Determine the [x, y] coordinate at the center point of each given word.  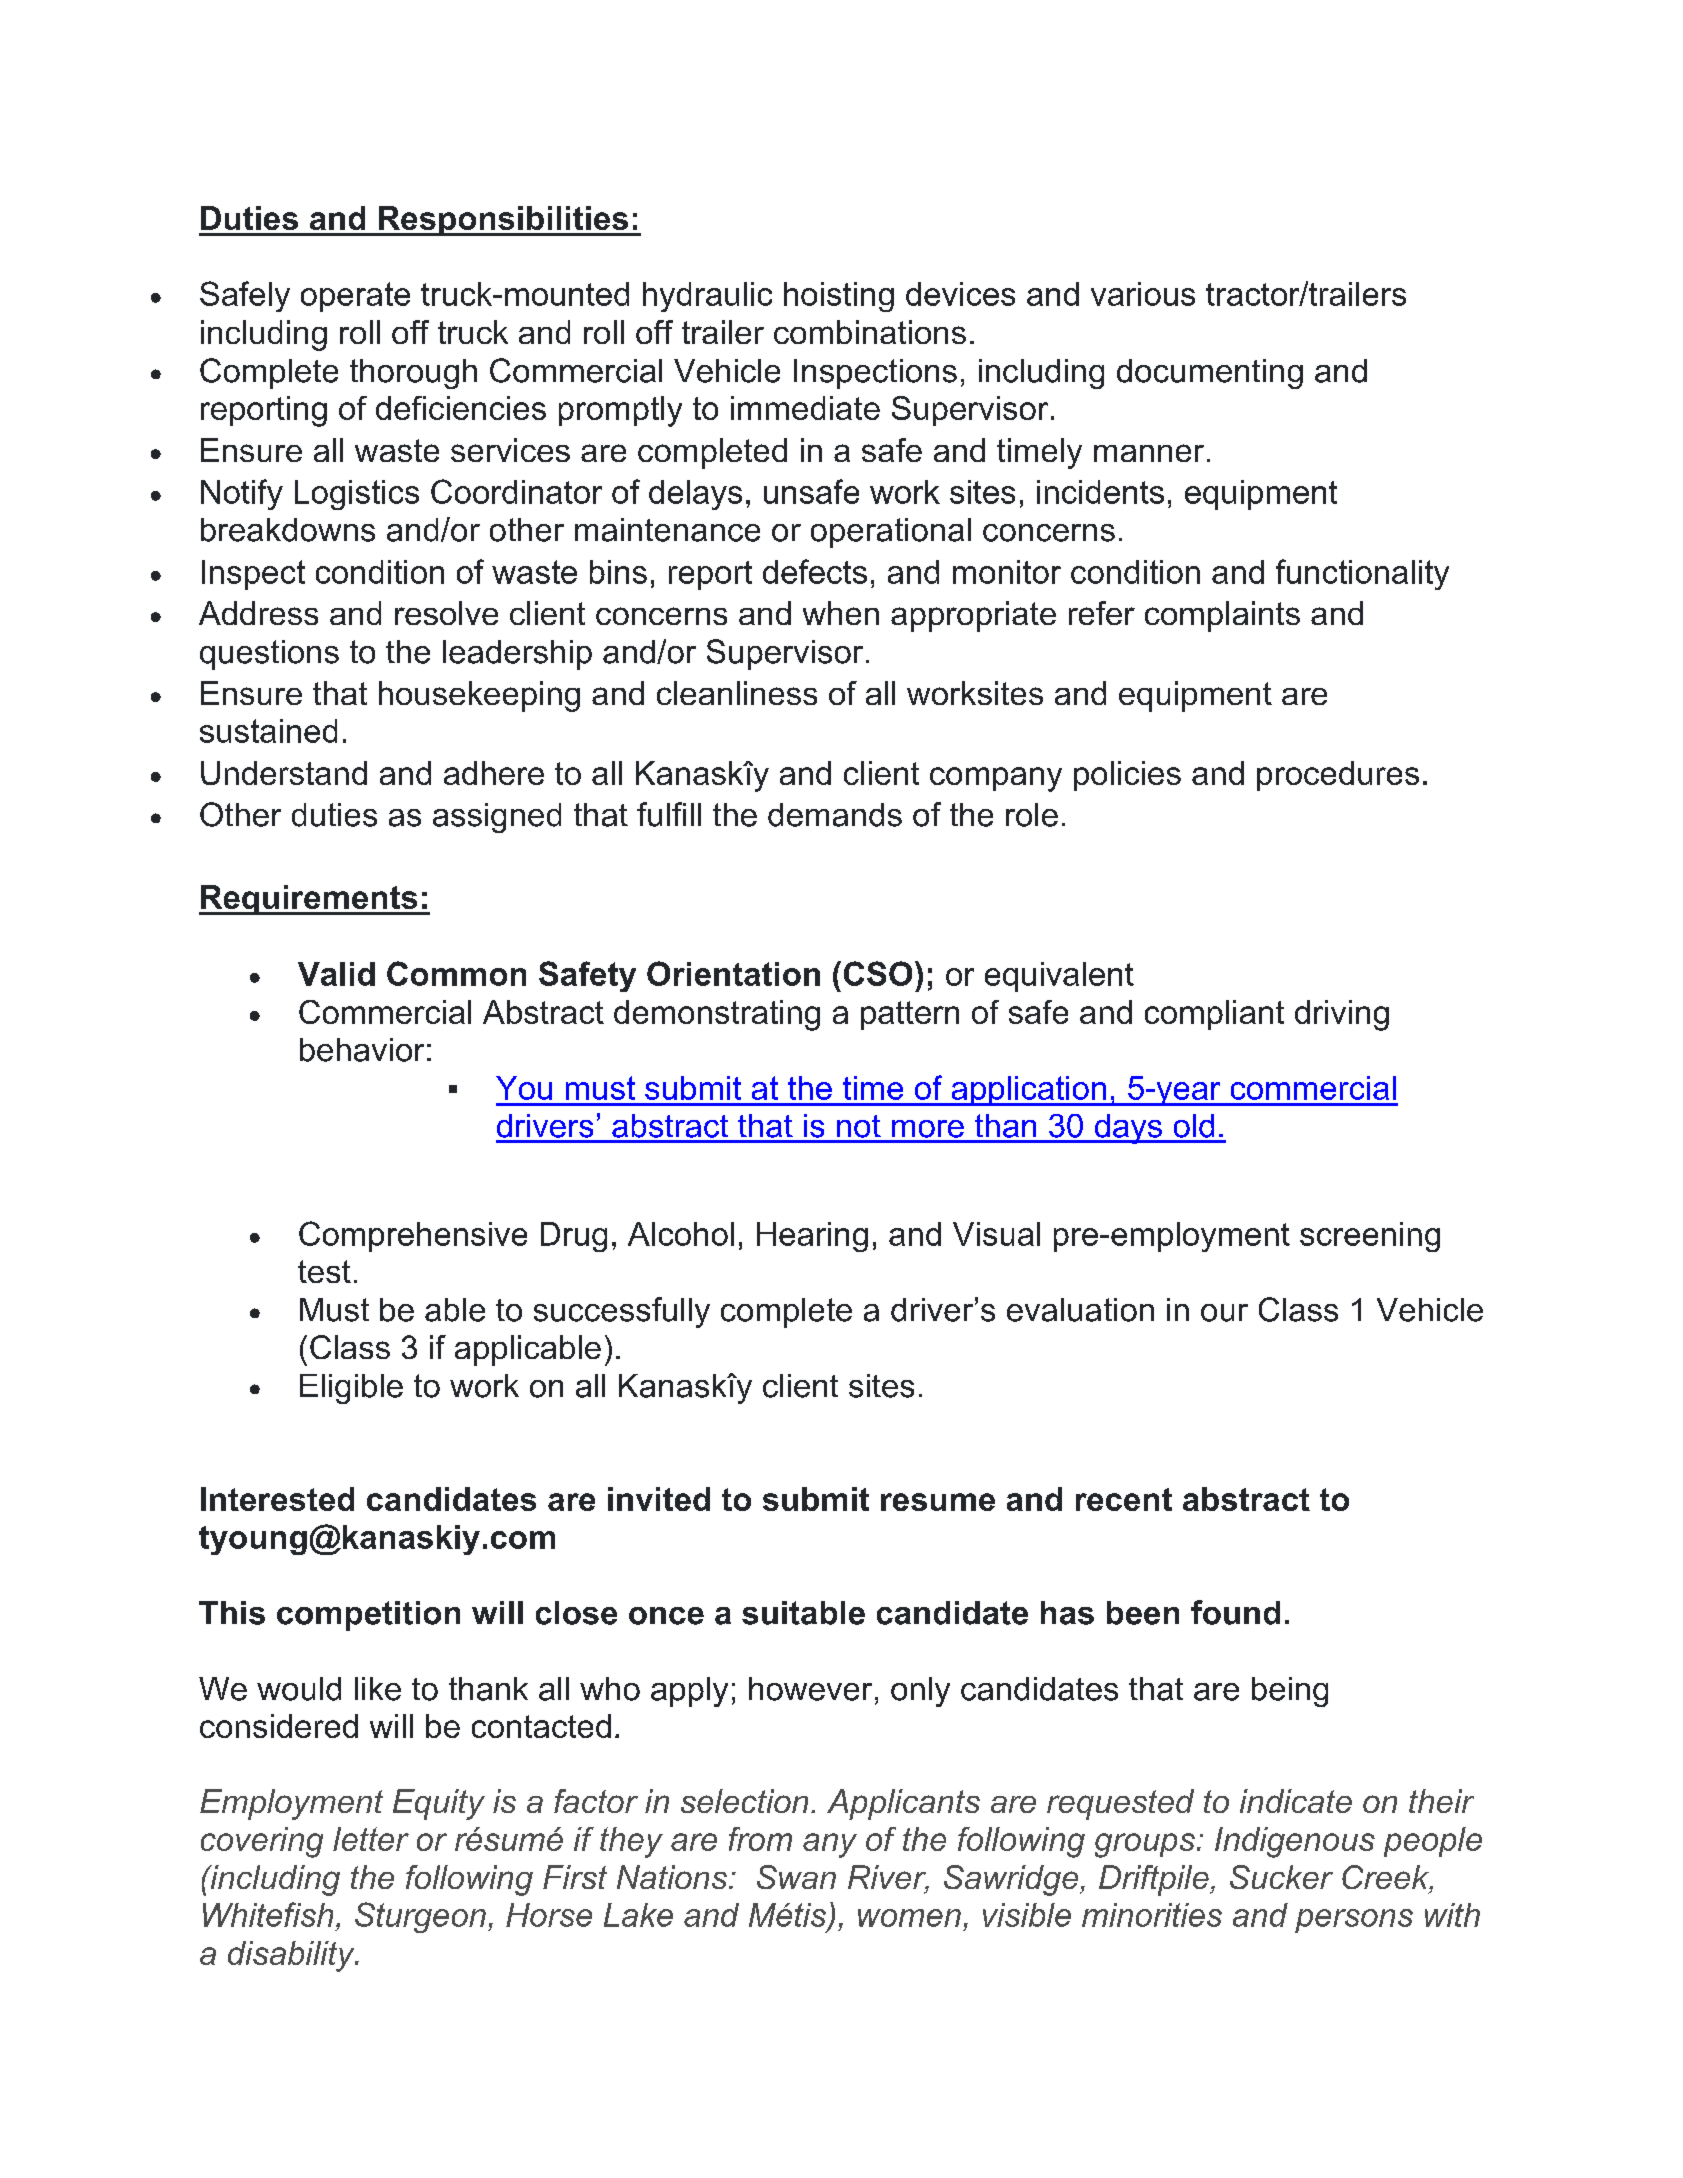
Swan [796, 1877]
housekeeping [479, 696]
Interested [277, 1499]
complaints [1222, 616]
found [1235, 1612]
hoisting [839, 297]
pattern [910, 1015]
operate [355, 297]
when [841, 613]
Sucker [1281, 1877]
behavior [362, 1050]
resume [938, 1502]
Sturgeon [420, 1917]
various [1143, 294]
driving [1342, 1015]
